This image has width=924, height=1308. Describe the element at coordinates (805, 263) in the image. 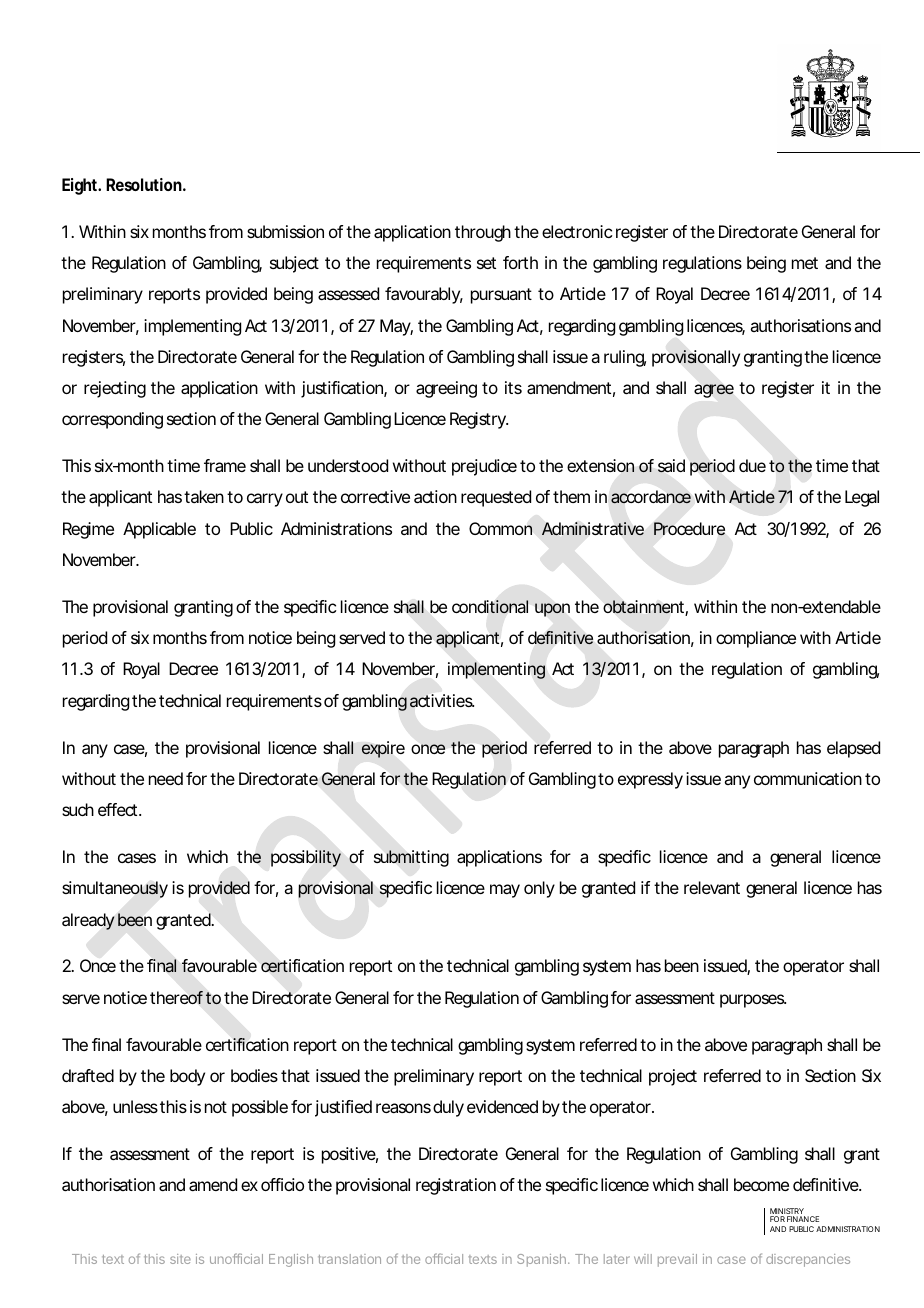

I see `met` at that location.
